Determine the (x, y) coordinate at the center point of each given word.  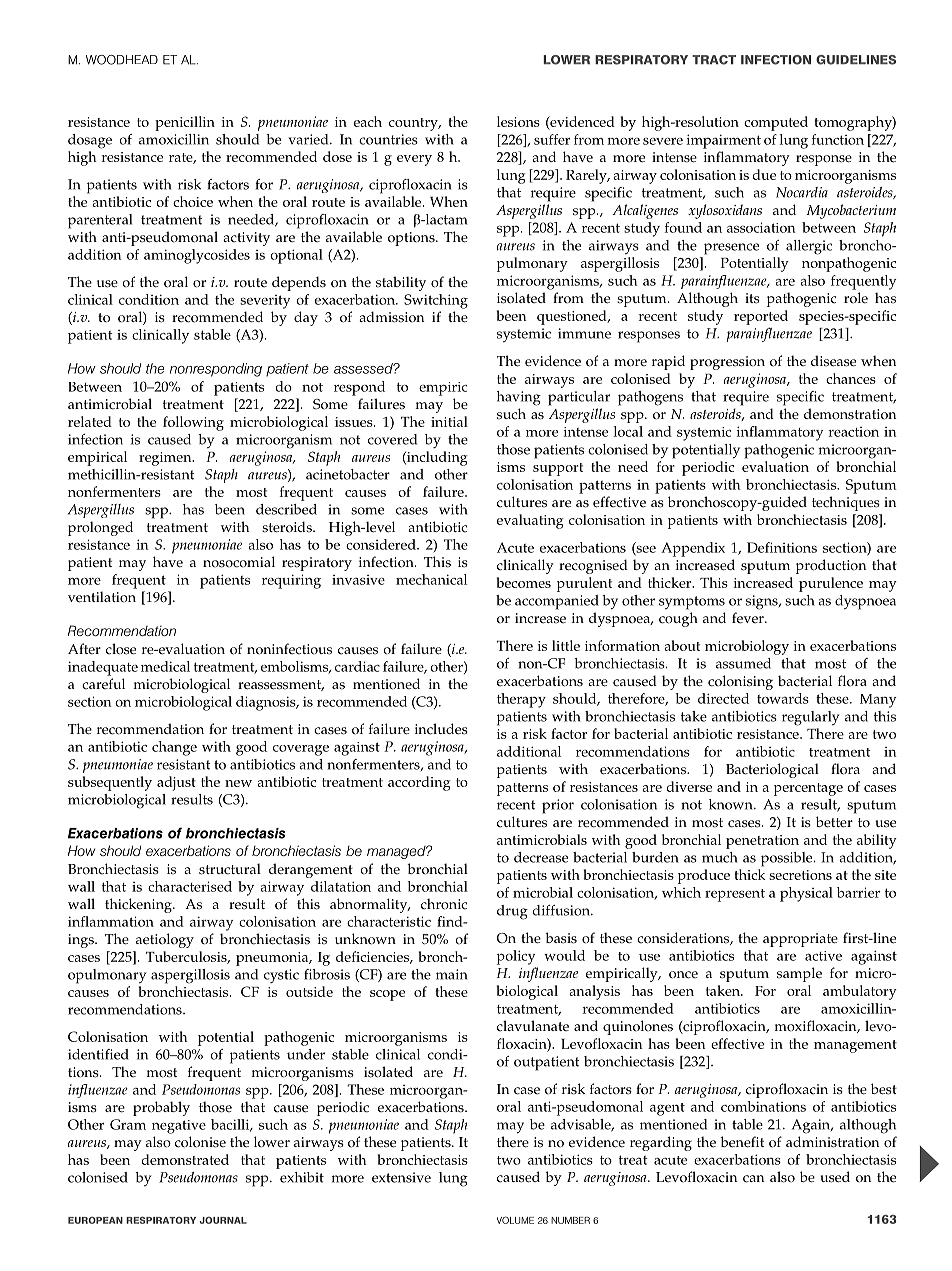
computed (776, 123)
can (753, 1179)
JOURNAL (223, 1220)
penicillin (185, 123)
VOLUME (515, 1220)
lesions (518, 121)
